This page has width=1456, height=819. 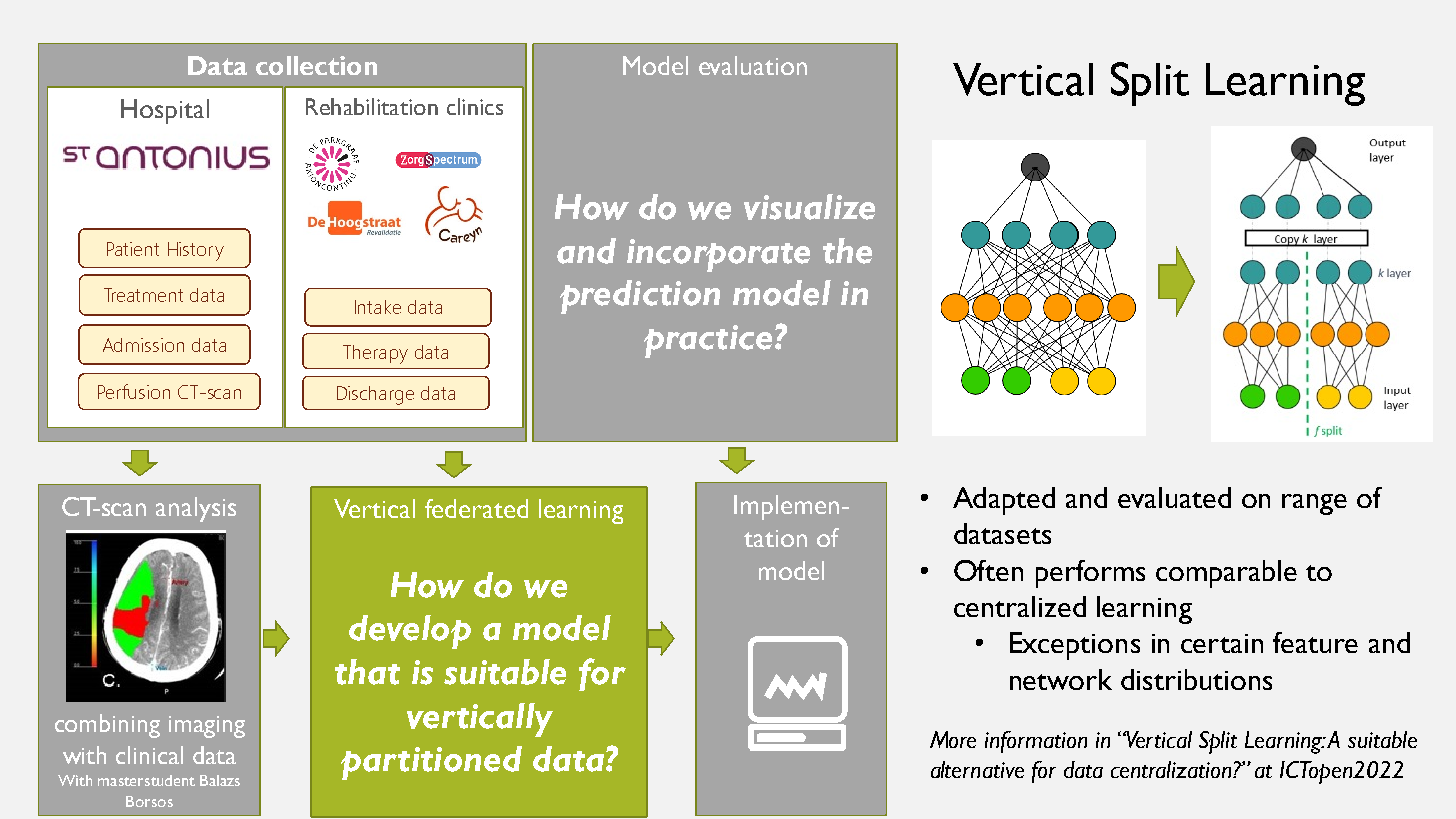 I want to click on visualize, so click(x=809, y=207).
